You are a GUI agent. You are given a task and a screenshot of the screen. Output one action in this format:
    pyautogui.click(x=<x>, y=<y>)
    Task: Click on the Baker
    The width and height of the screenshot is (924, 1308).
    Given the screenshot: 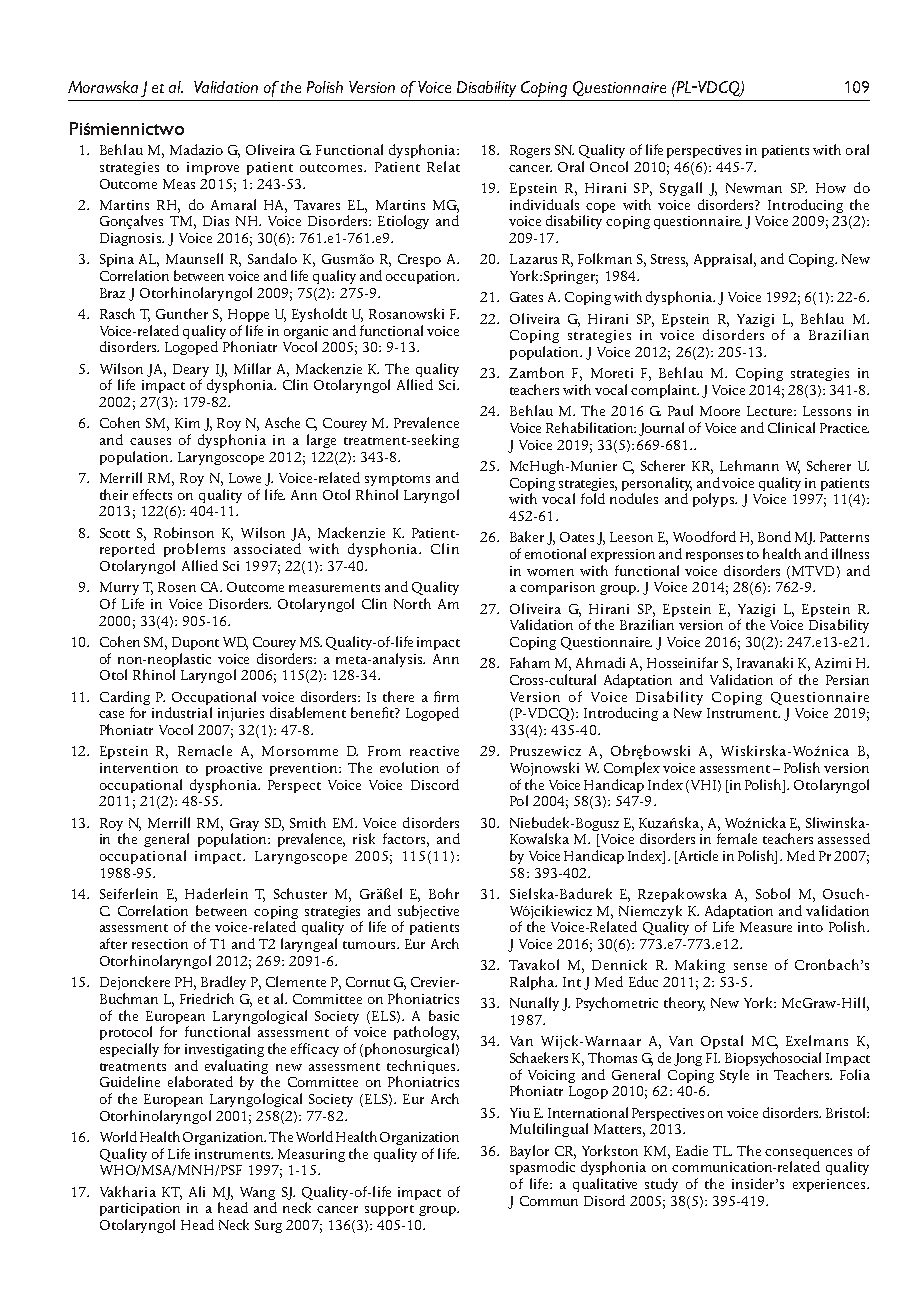 What is the action you would take?
    pyautogui.click(x=527, y=536)
